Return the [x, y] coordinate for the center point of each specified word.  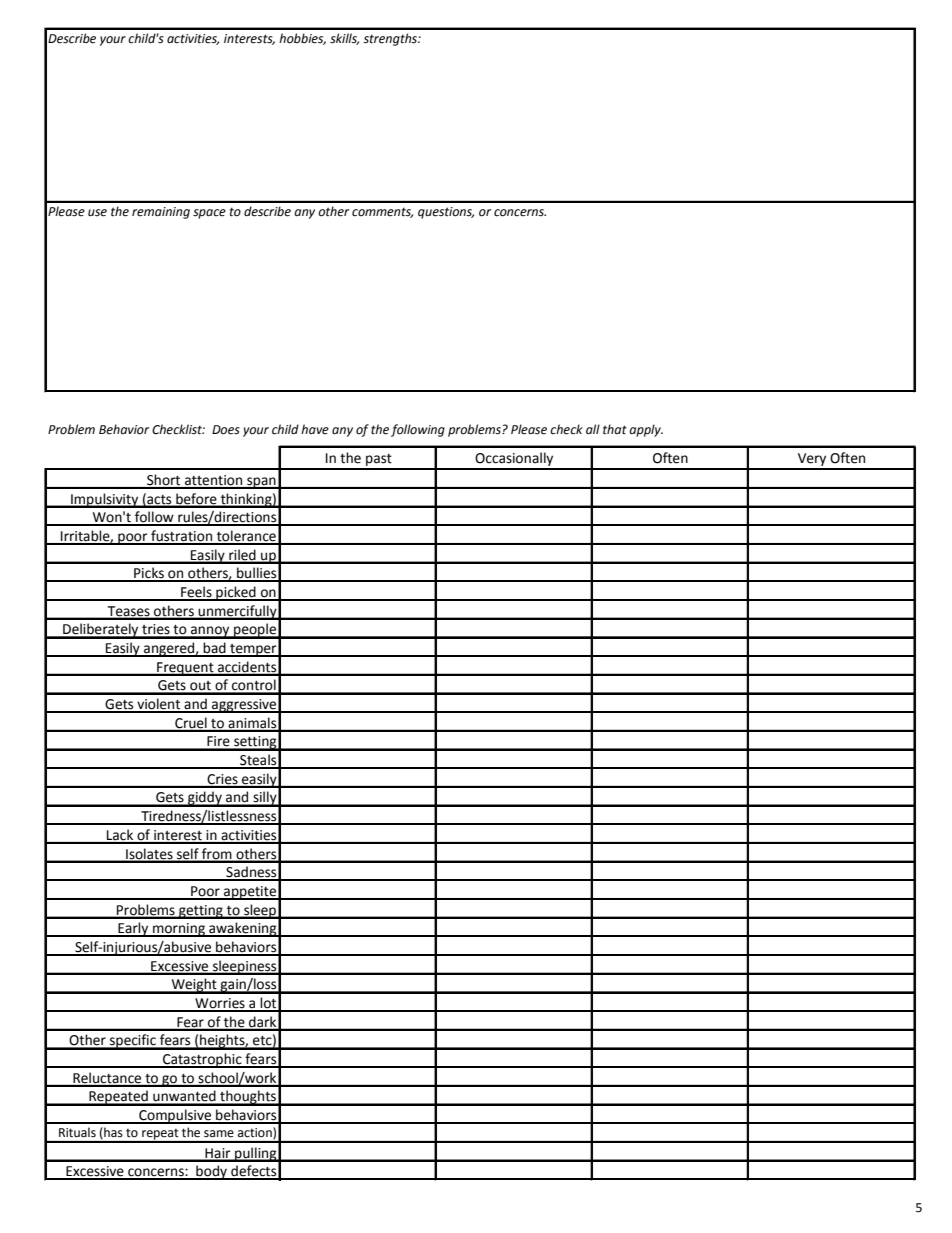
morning [179, 930]
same [219, 1133]
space [209, 214]
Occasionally [515, 460]
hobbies [302, 39]
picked [236, 593]
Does [226, 430]
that [615, 429]
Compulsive [175, 1116]
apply [646, 430]
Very [812, 461]
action [256, 1133]
